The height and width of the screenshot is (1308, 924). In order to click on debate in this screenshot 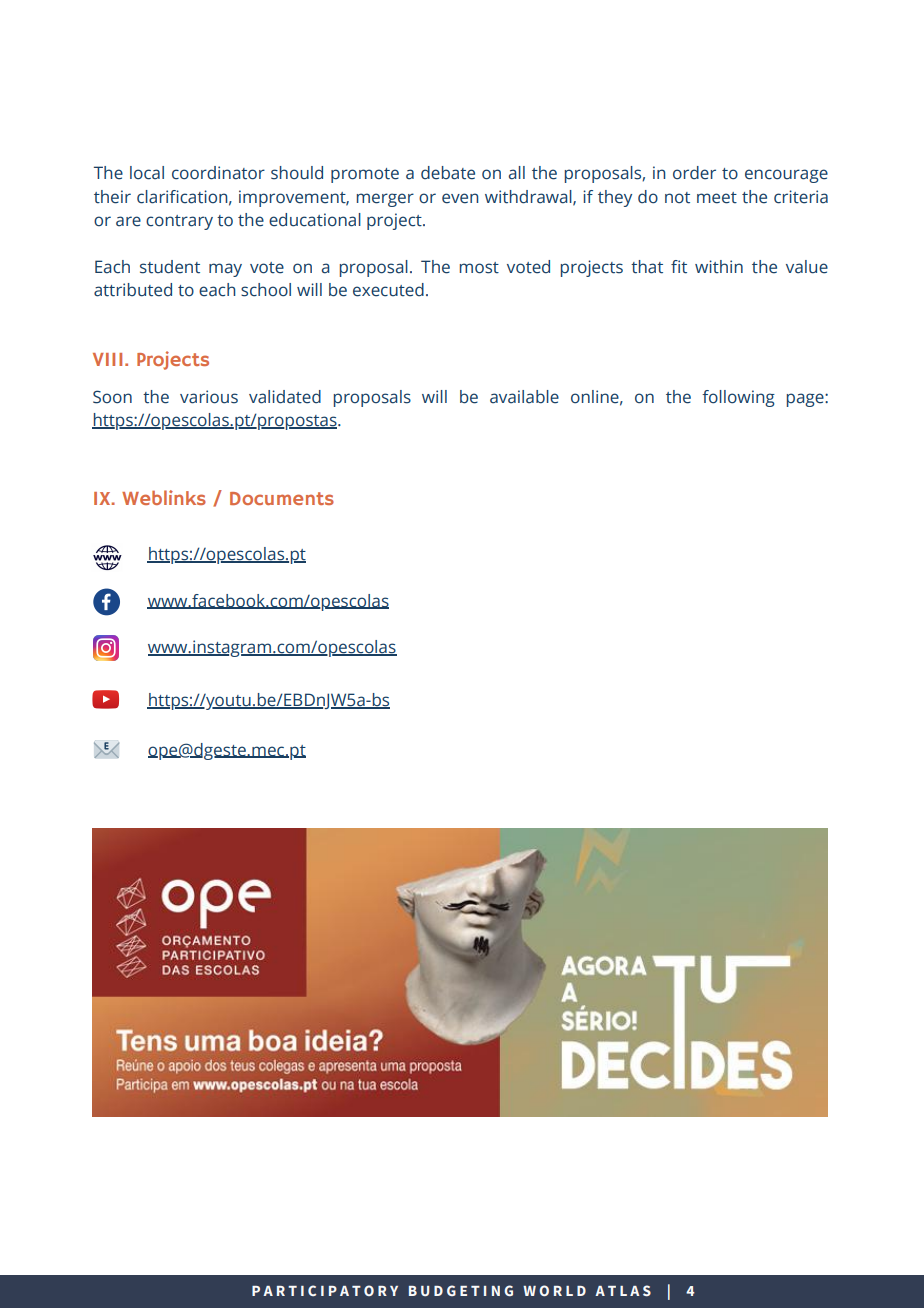, I will do `click(448, 173)`.
